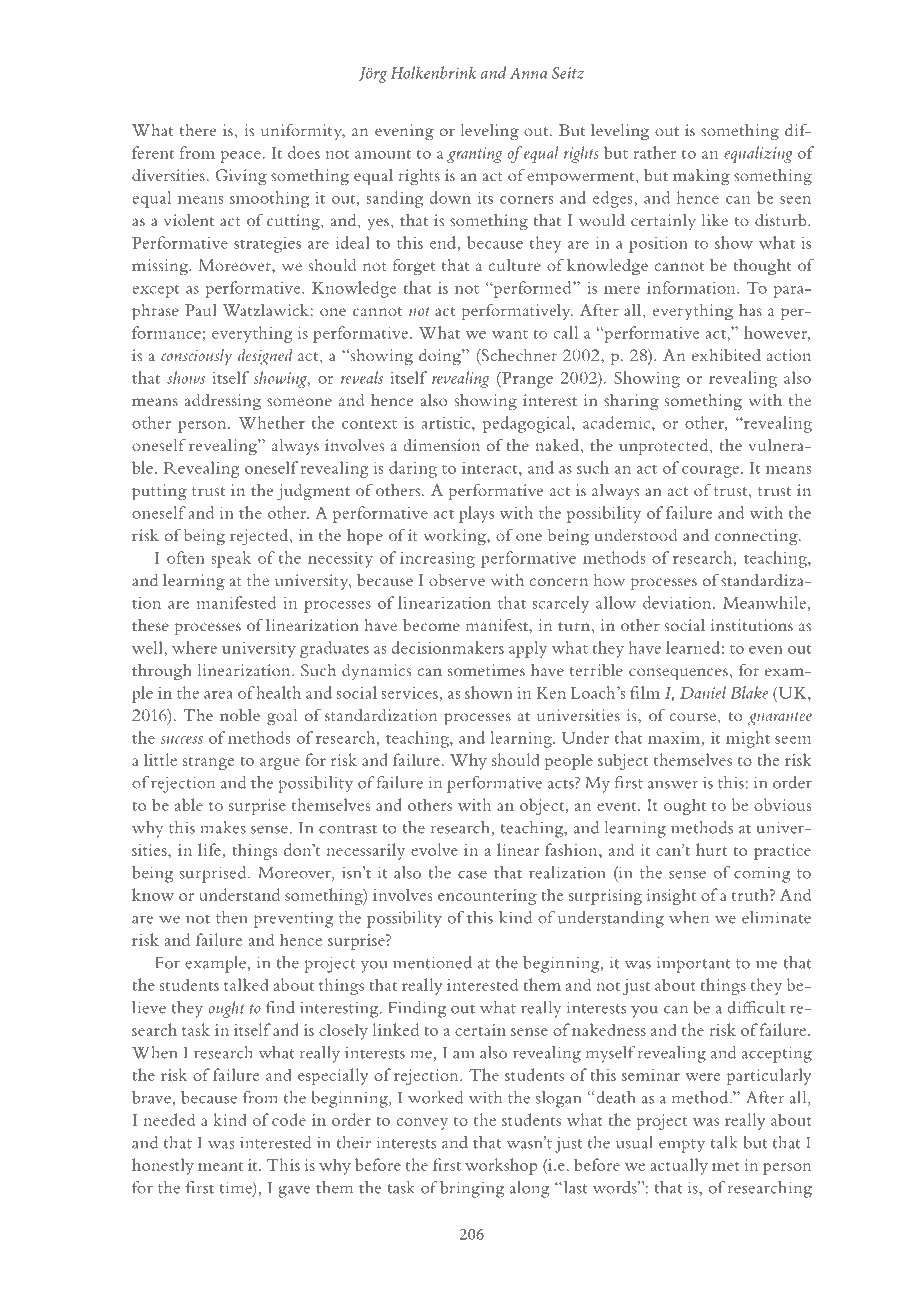 Image resolution: width=924 pixels, height=1307 pixels. Describe the element at coordinates (220, 1166) in the screenshot. I see `meant` at that location.
